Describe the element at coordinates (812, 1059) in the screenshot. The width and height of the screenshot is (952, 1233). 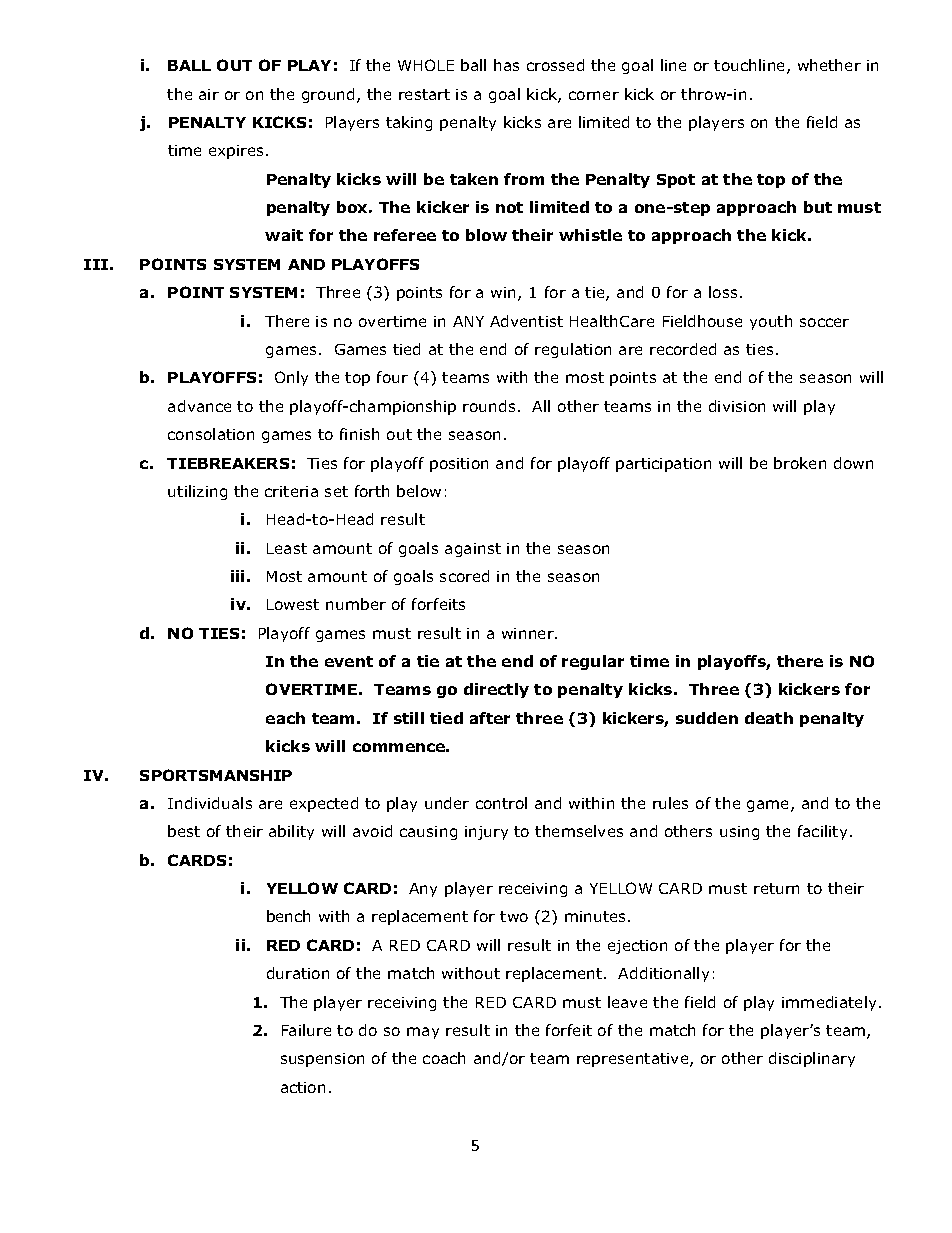
I see `disciplinary` at that location.
